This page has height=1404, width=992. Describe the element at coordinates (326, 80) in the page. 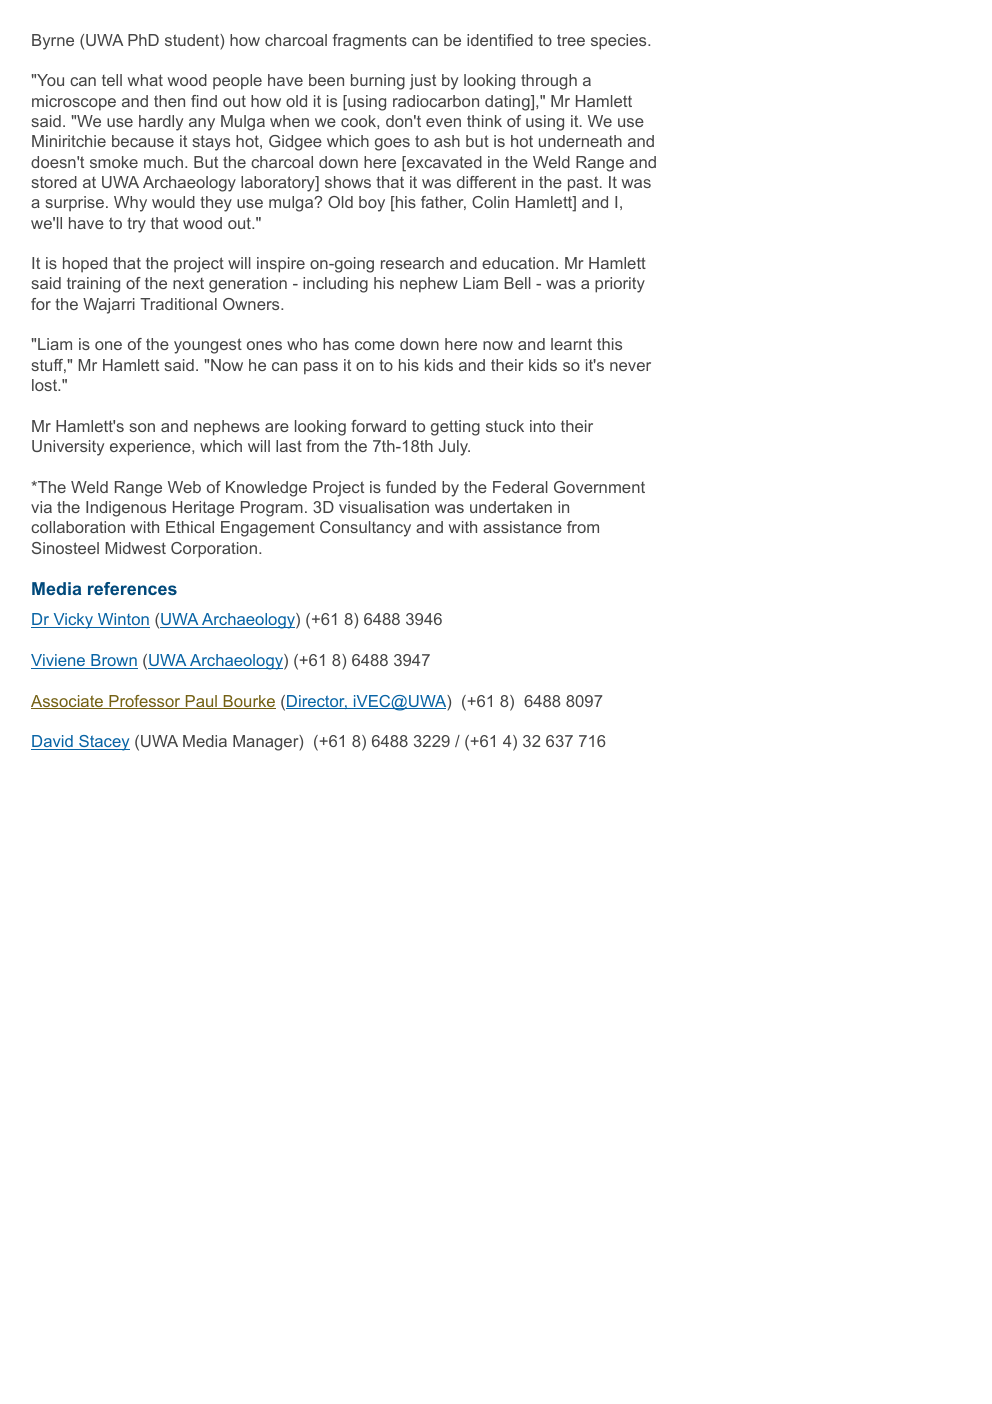

I see `been` at that location.
